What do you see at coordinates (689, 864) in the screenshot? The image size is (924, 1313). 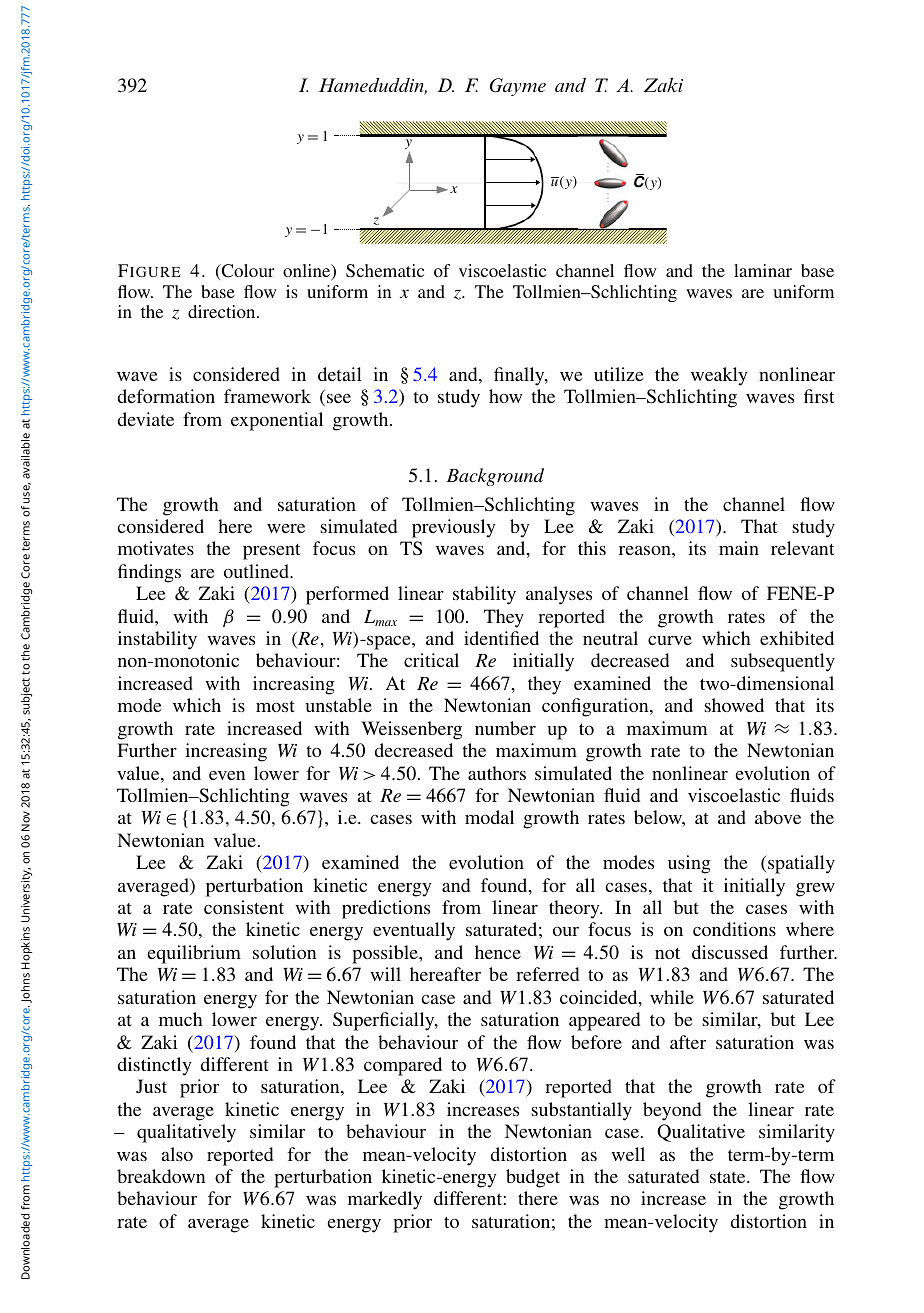 I see `using` at bounding box center [689, 864].
